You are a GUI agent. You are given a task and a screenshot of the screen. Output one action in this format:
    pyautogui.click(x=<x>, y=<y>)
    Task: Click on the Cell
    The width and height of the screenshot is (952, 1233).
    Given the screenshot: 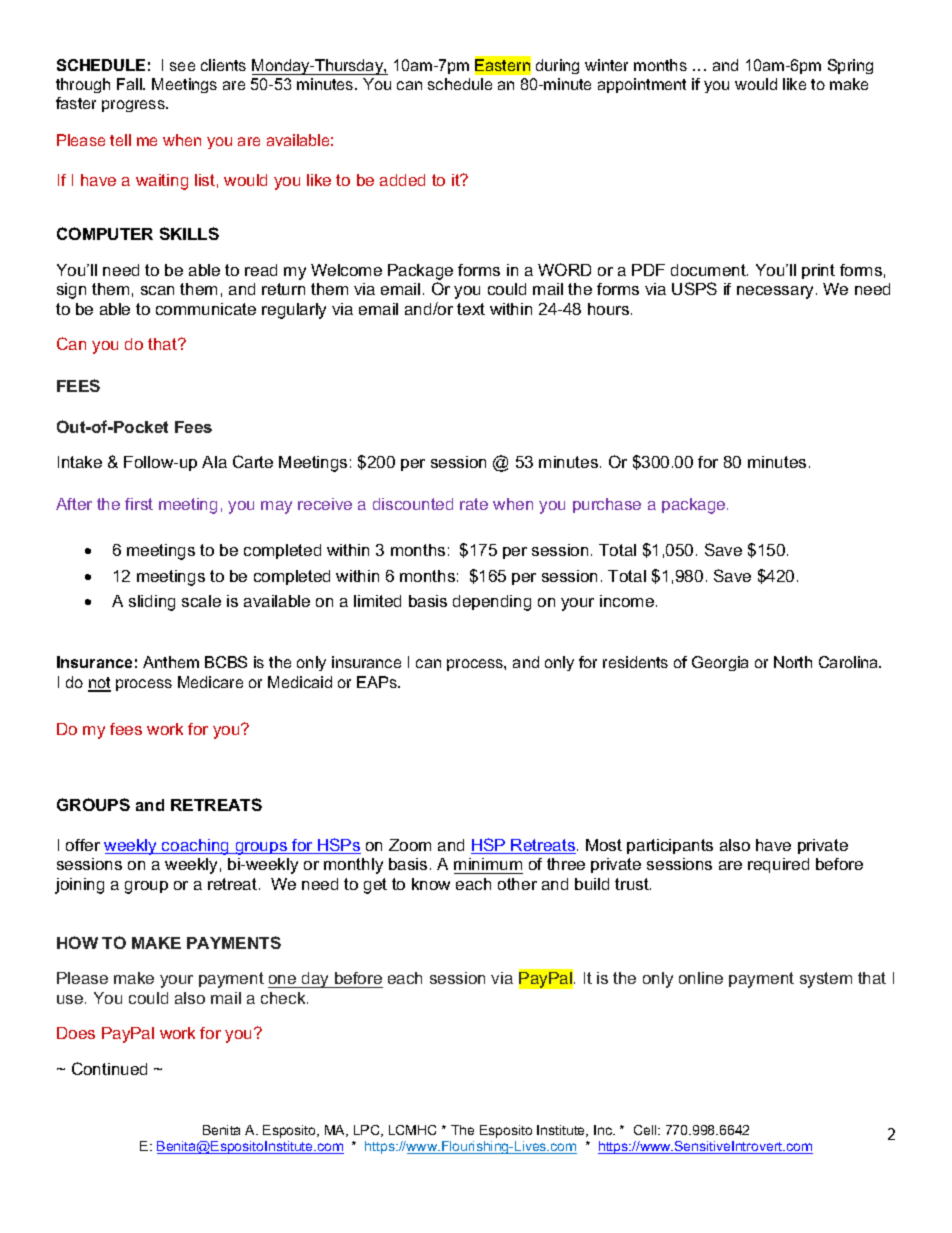 What is the action you would take?
    pyautogui.click(x=646, y=1130)
